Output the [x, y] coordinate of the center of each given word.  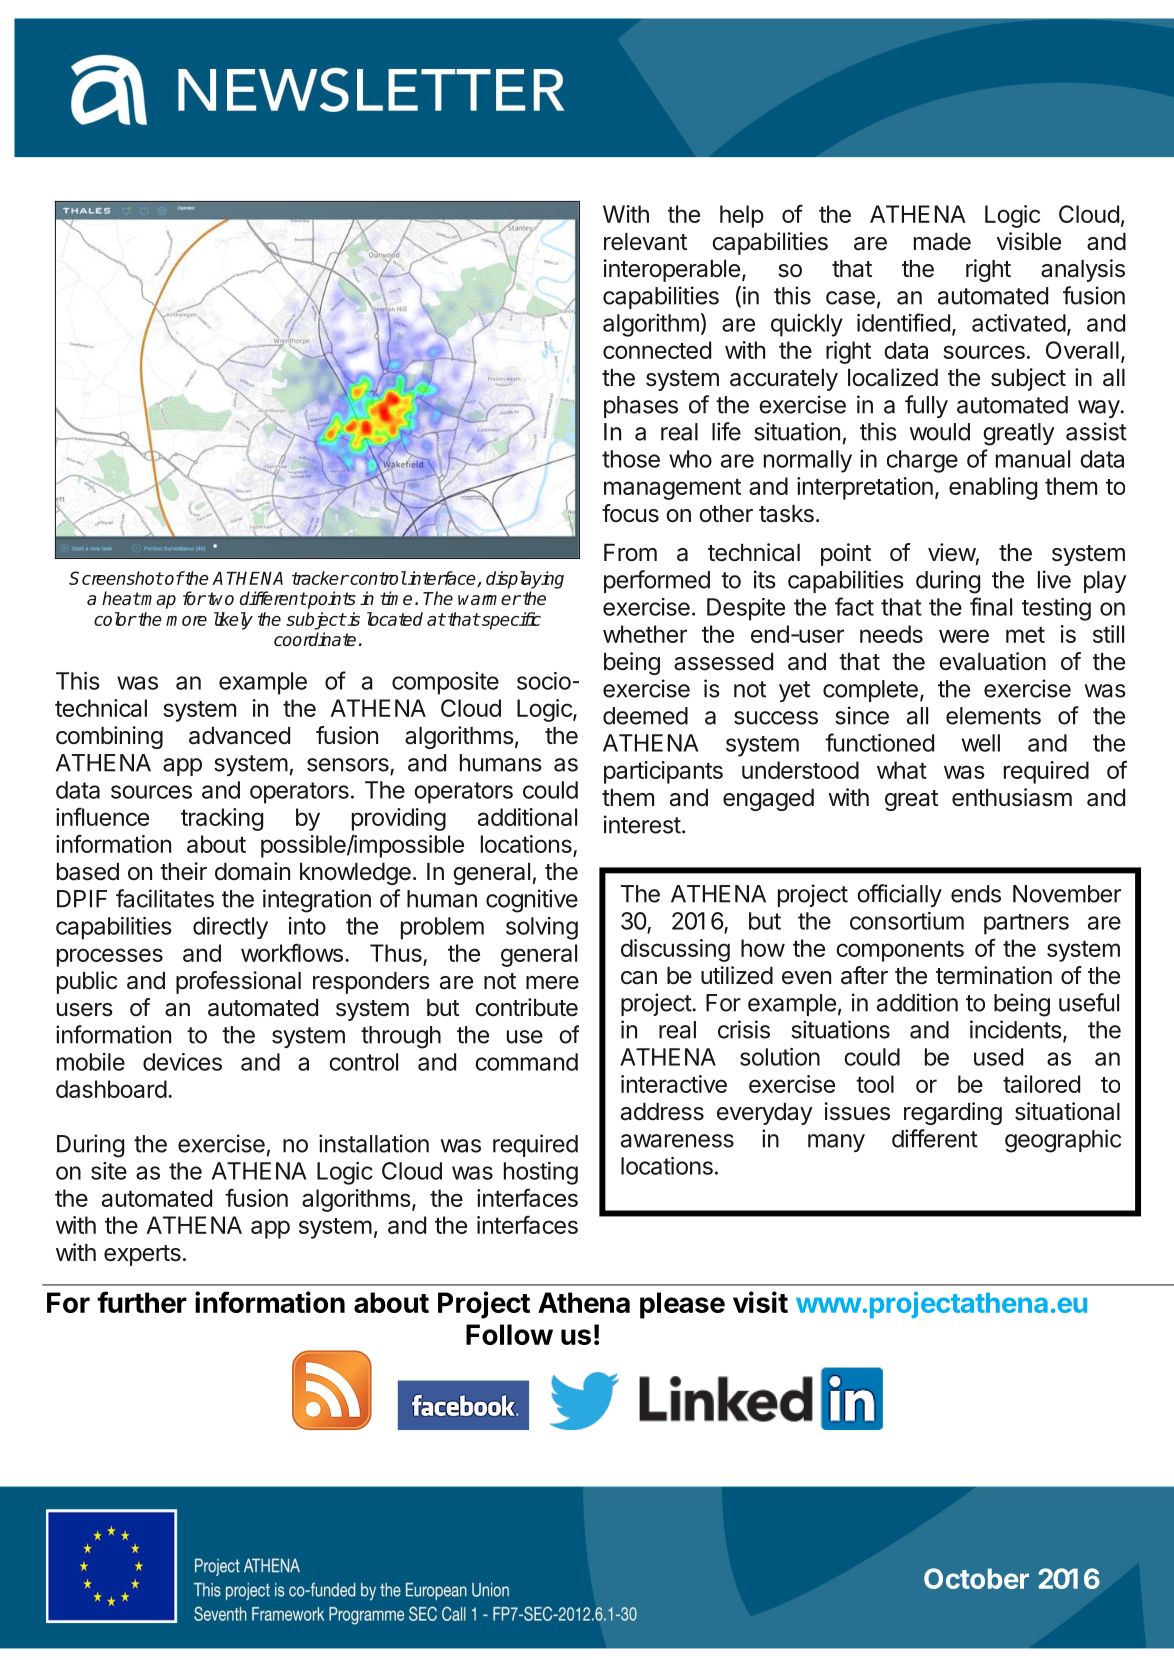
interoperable [672, 270]
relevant [645, 242]
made [942, 242]
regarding [953, 1113]
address [662, 1112]
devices [182, 1062]
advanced [239, 736]
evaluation [992, 661]
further [142, 1302]
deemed [645, 716]
